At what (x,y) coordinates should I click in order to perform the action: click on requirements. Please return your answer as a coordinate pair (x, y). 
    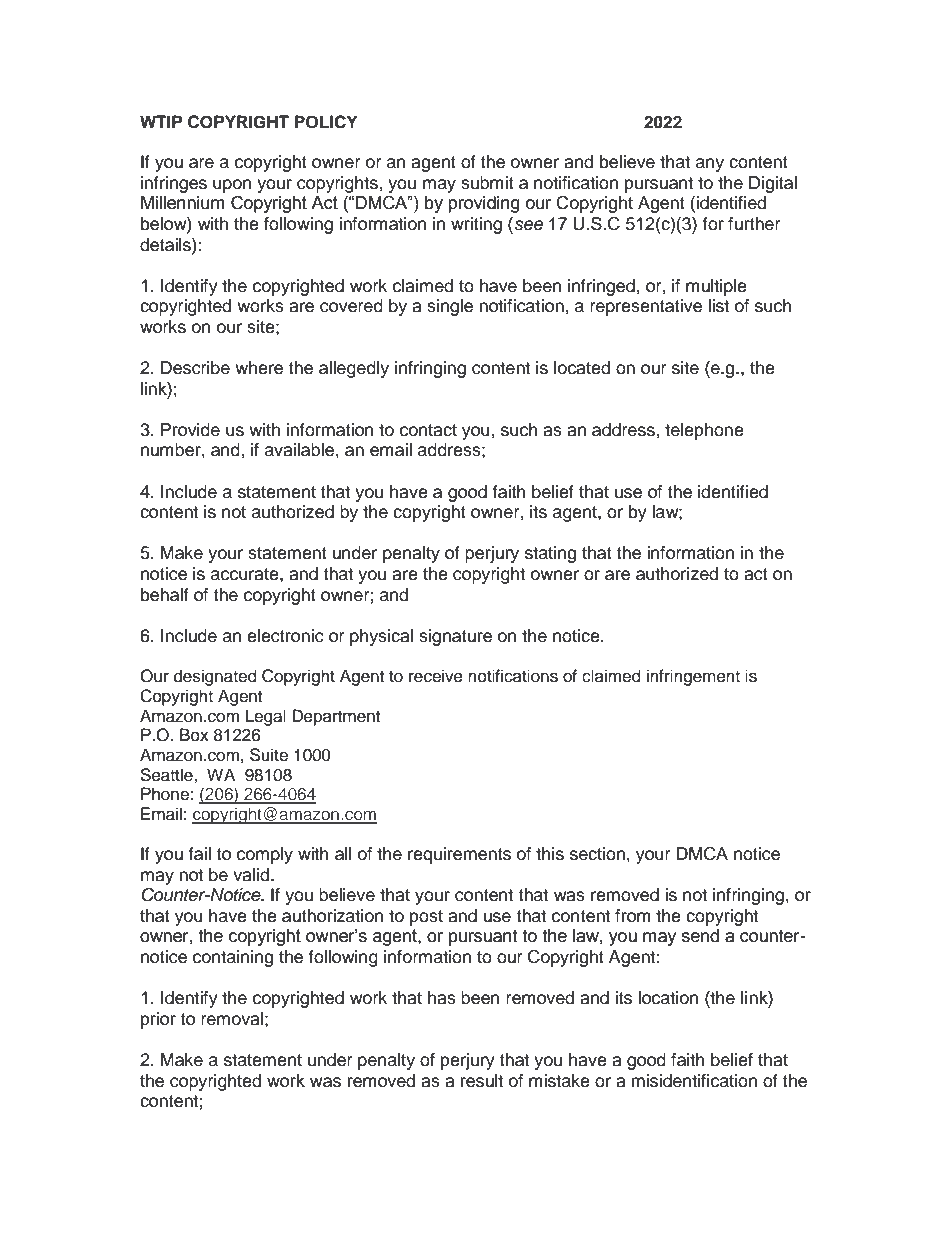
    Looking at the image, I should click on (459, 855).
